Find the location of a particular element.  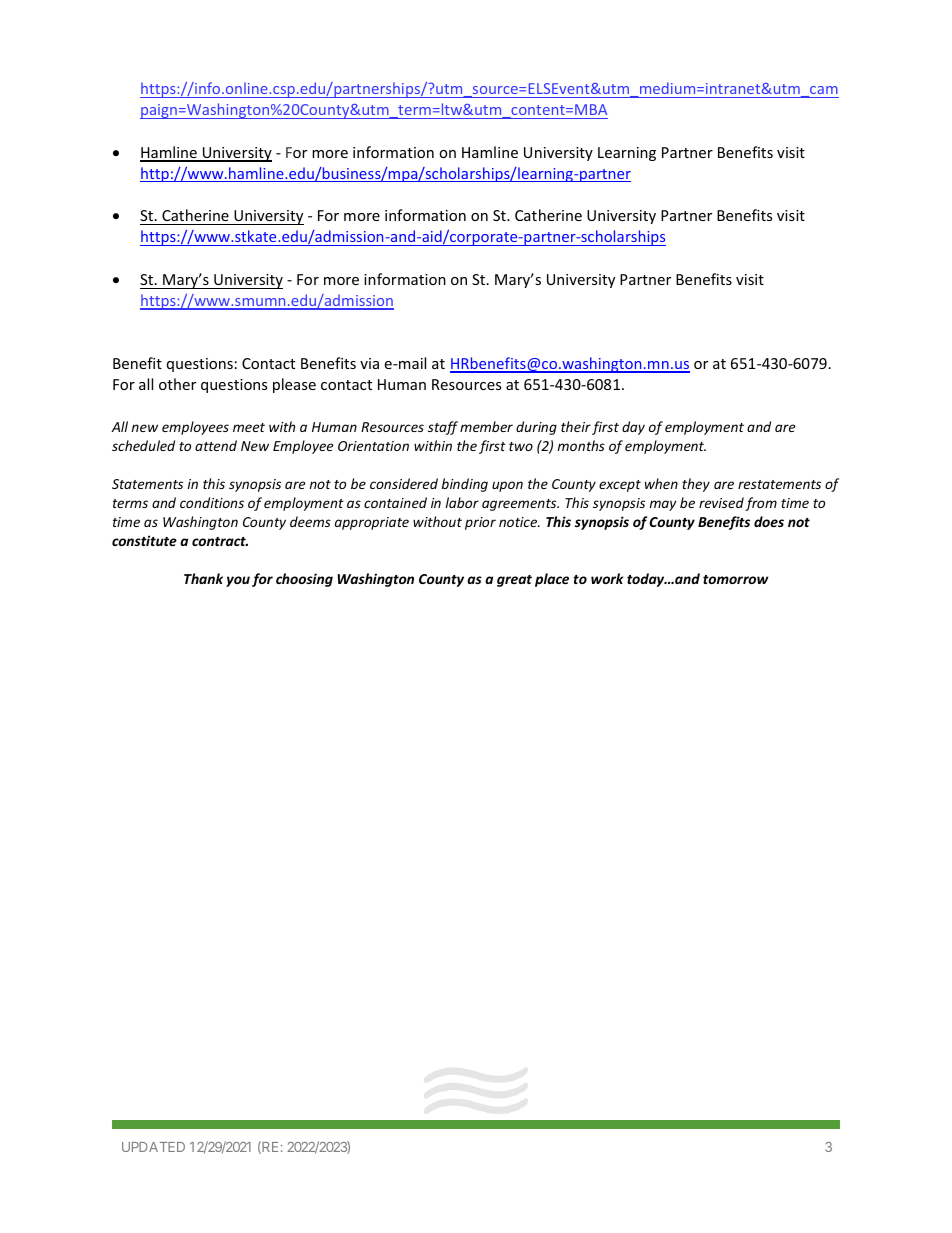

tomorrow is located at coordinates (735, 579).
